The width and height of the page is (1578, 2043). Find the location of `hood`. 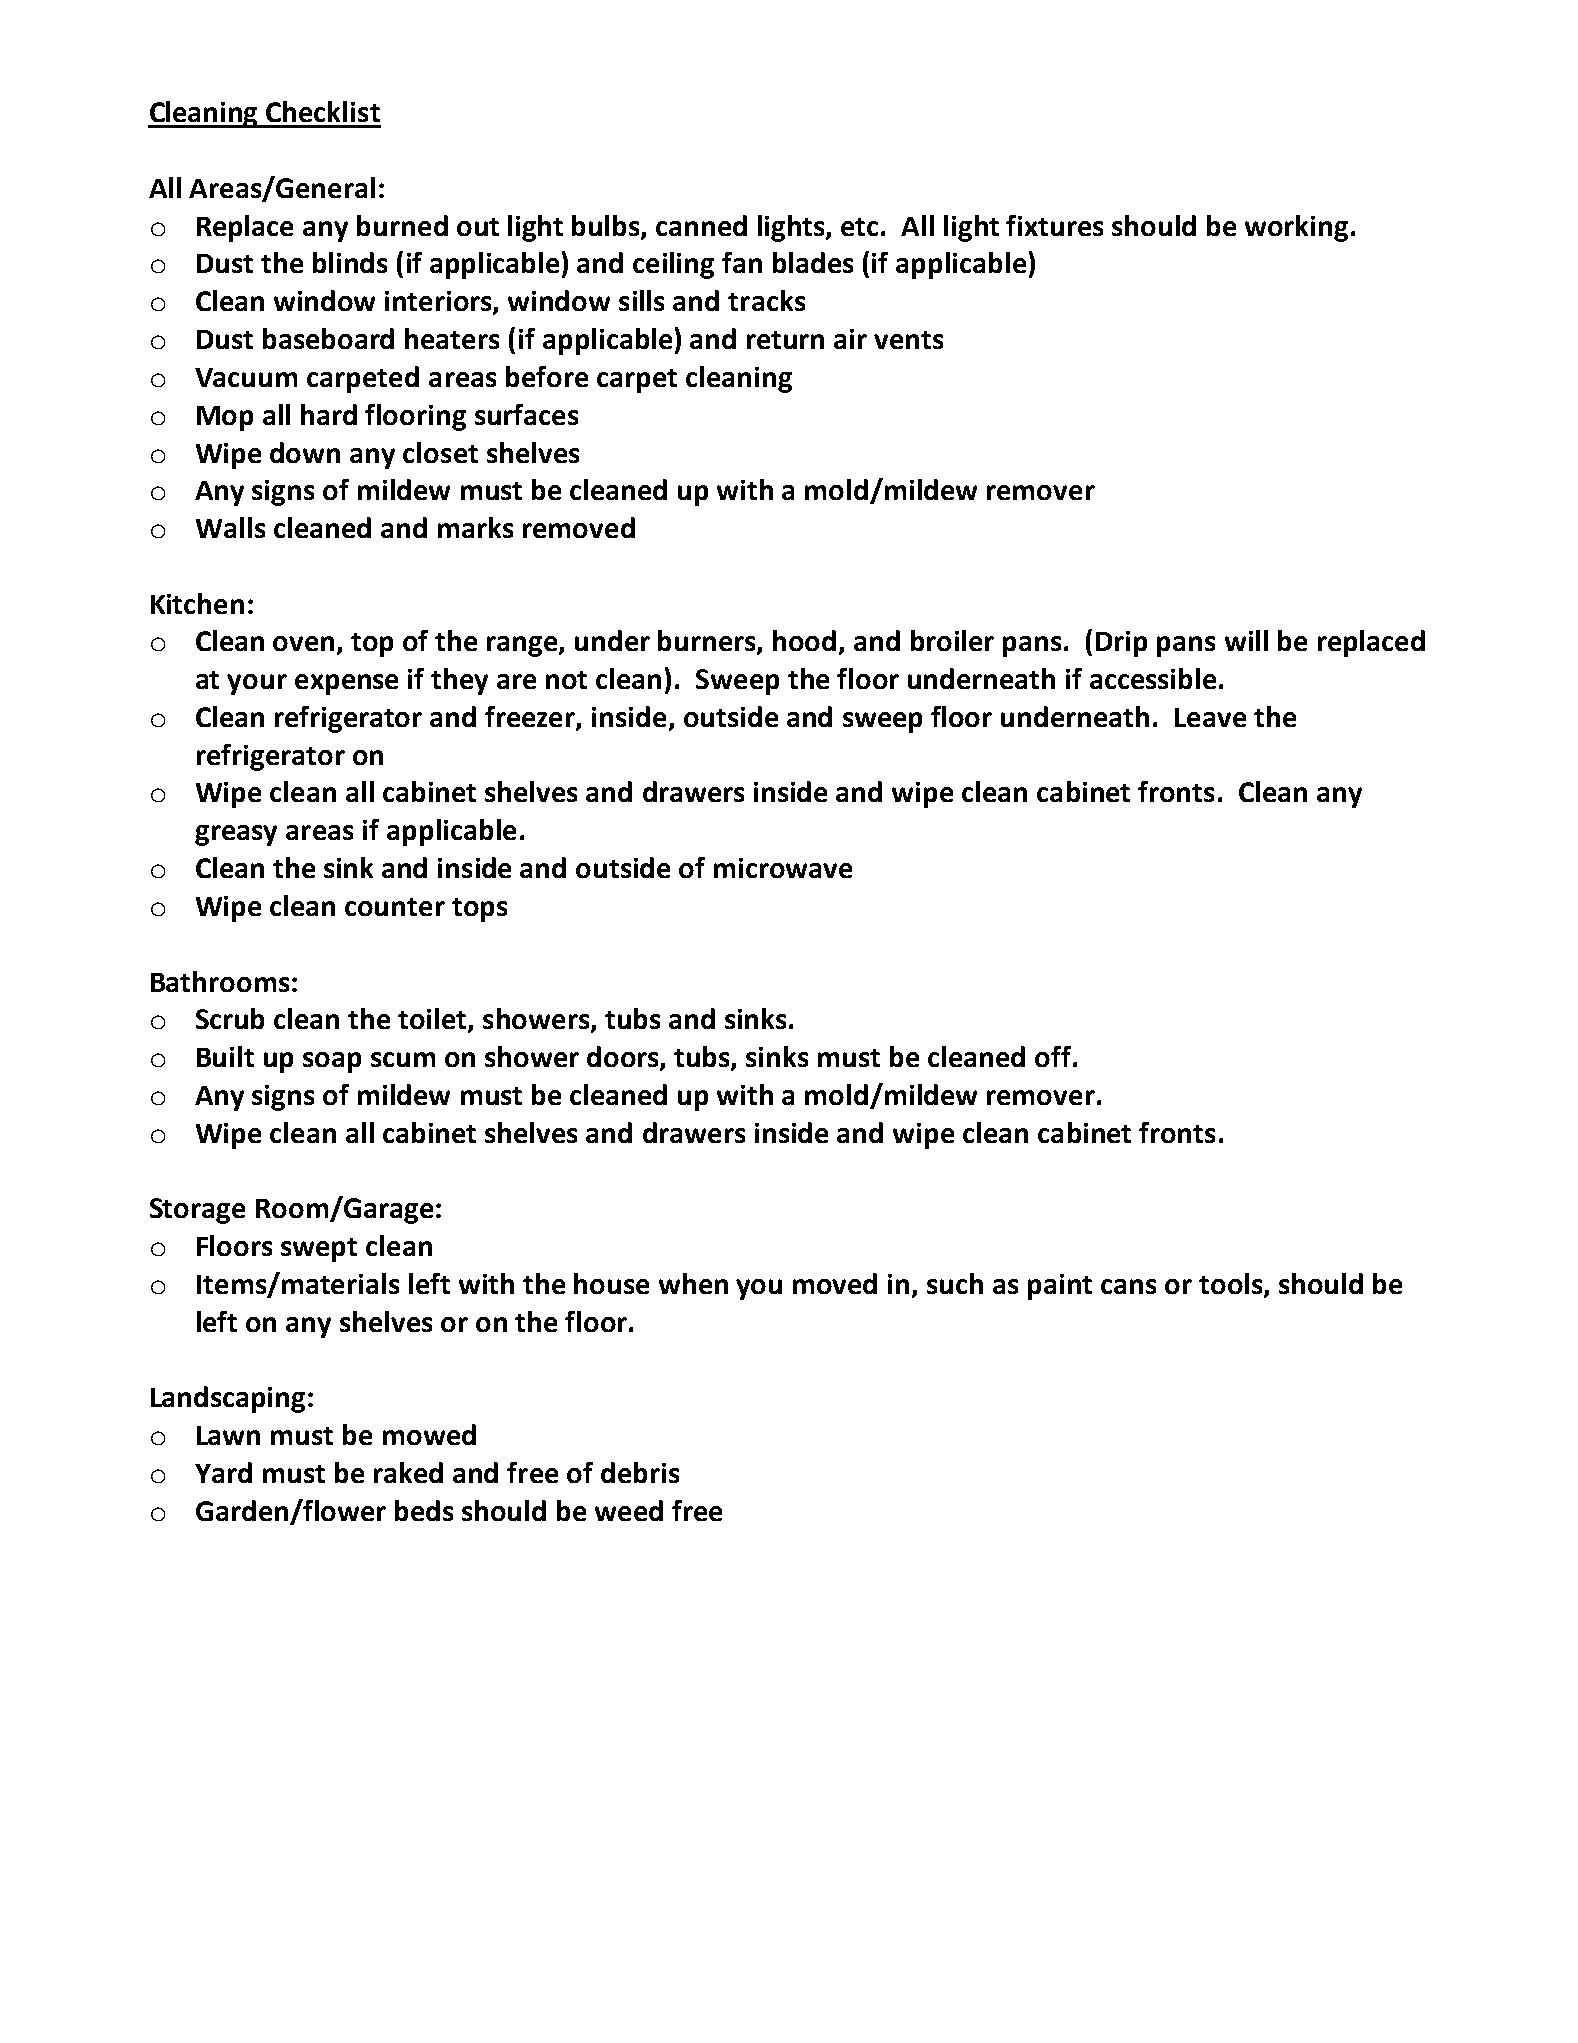

hood is located at coordinates (804, 640).
